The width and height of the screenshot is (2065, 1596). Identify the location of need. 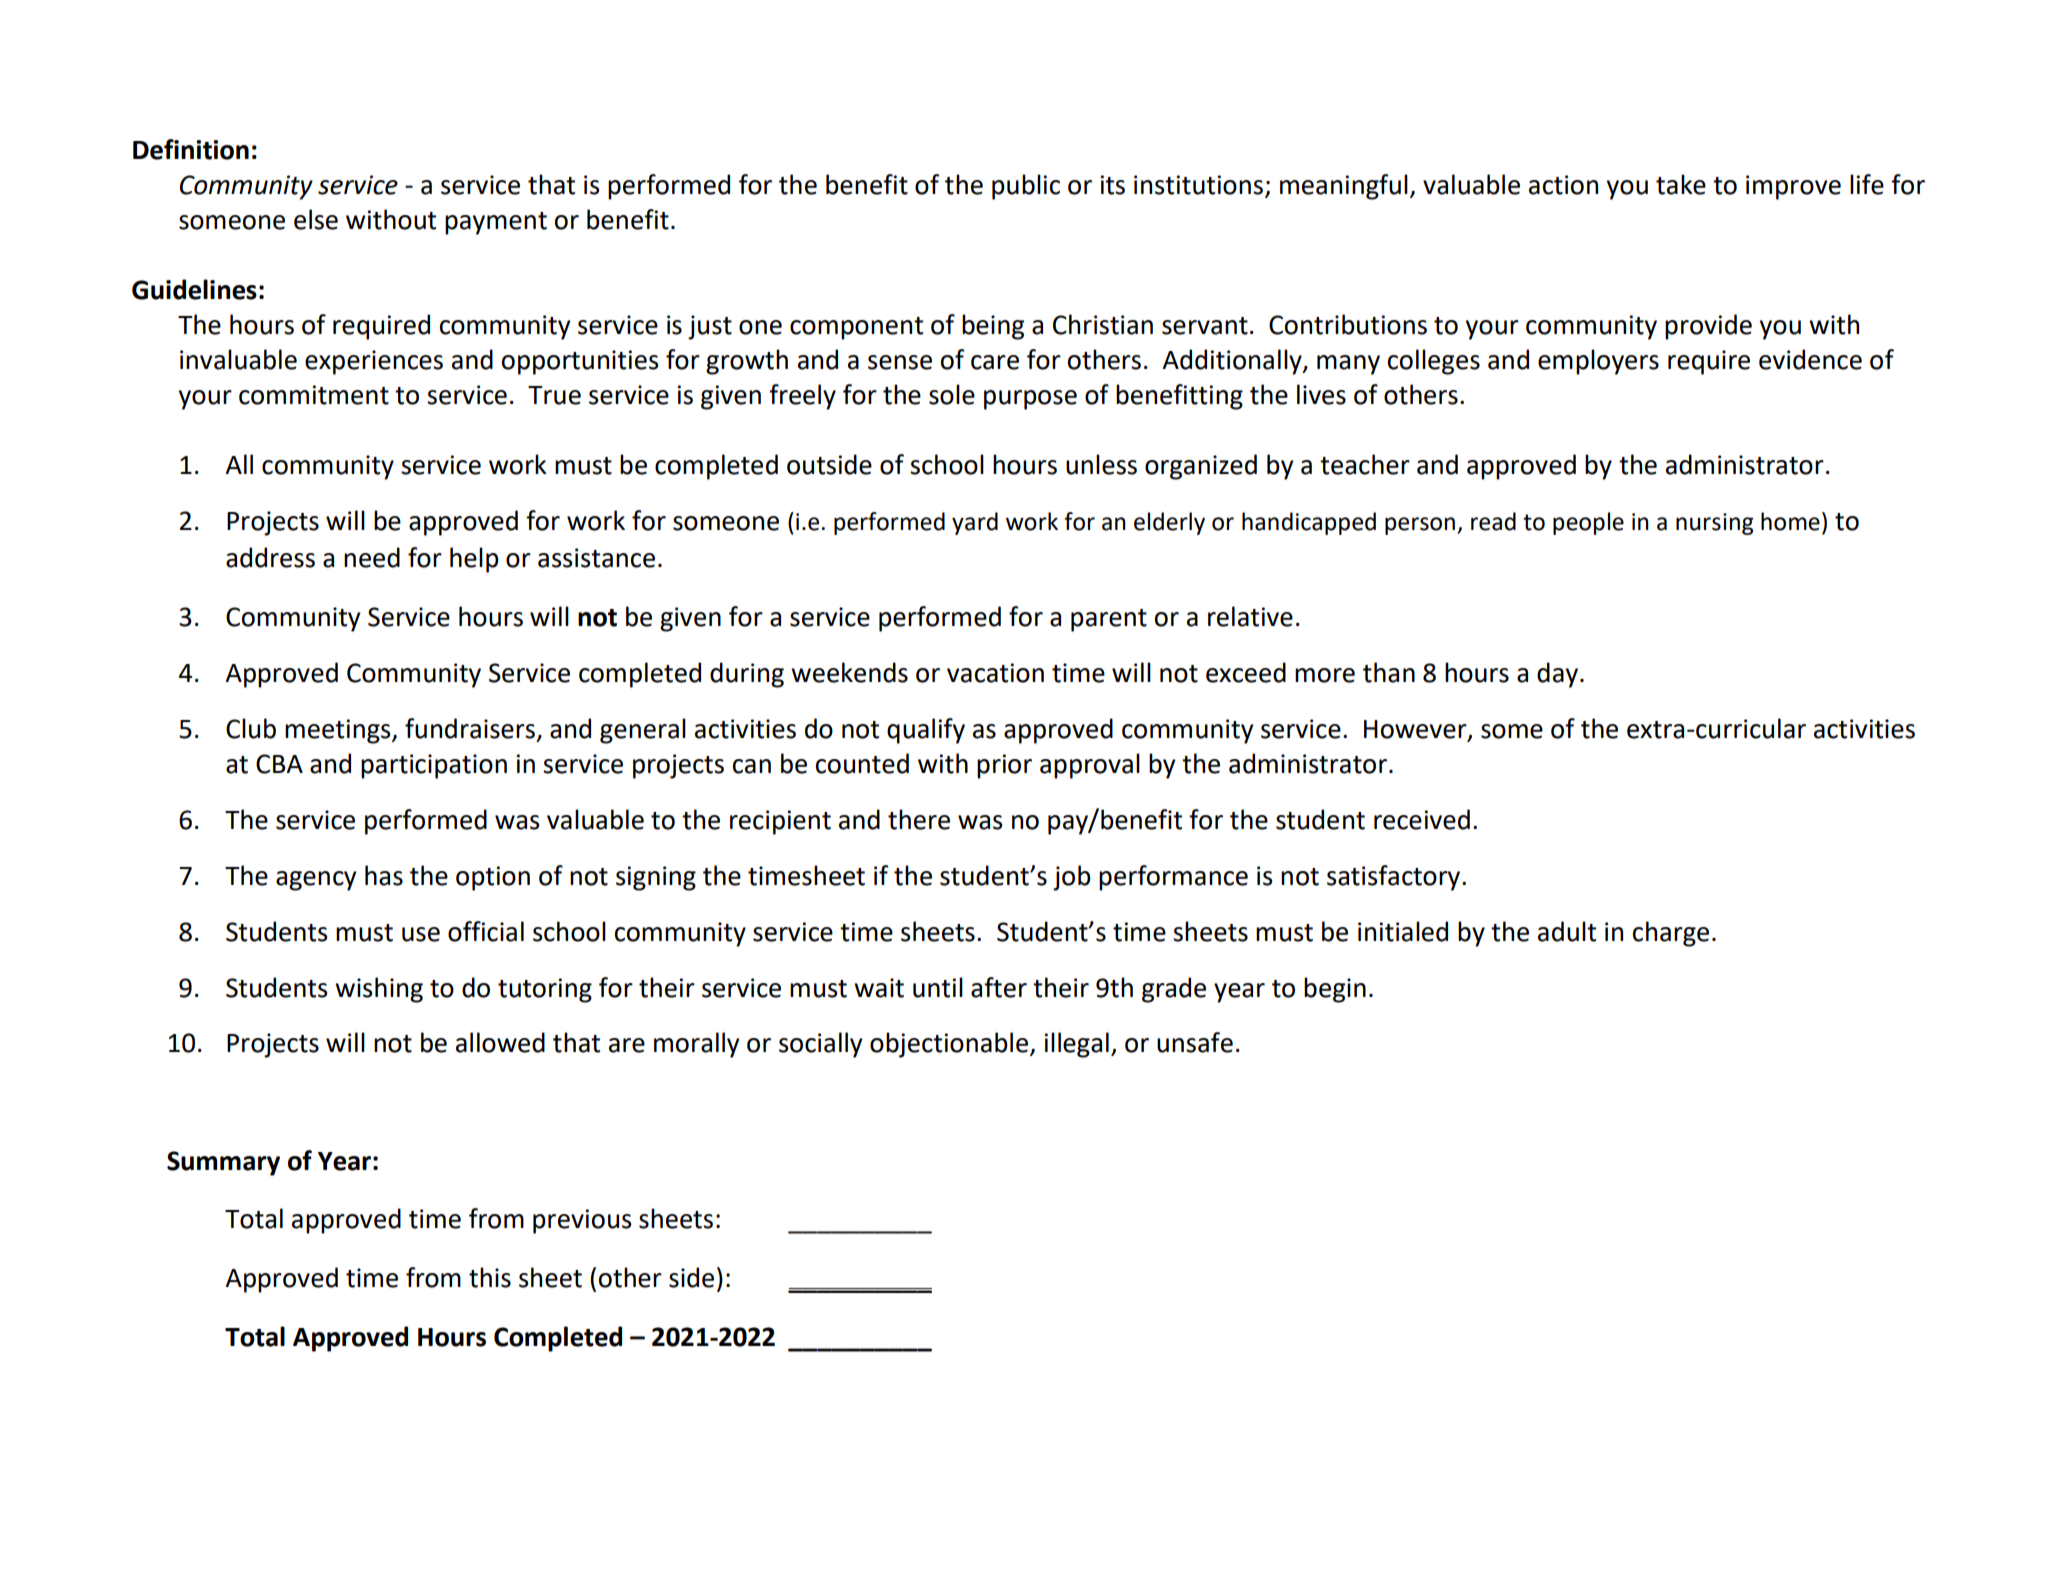
(372, 557).
